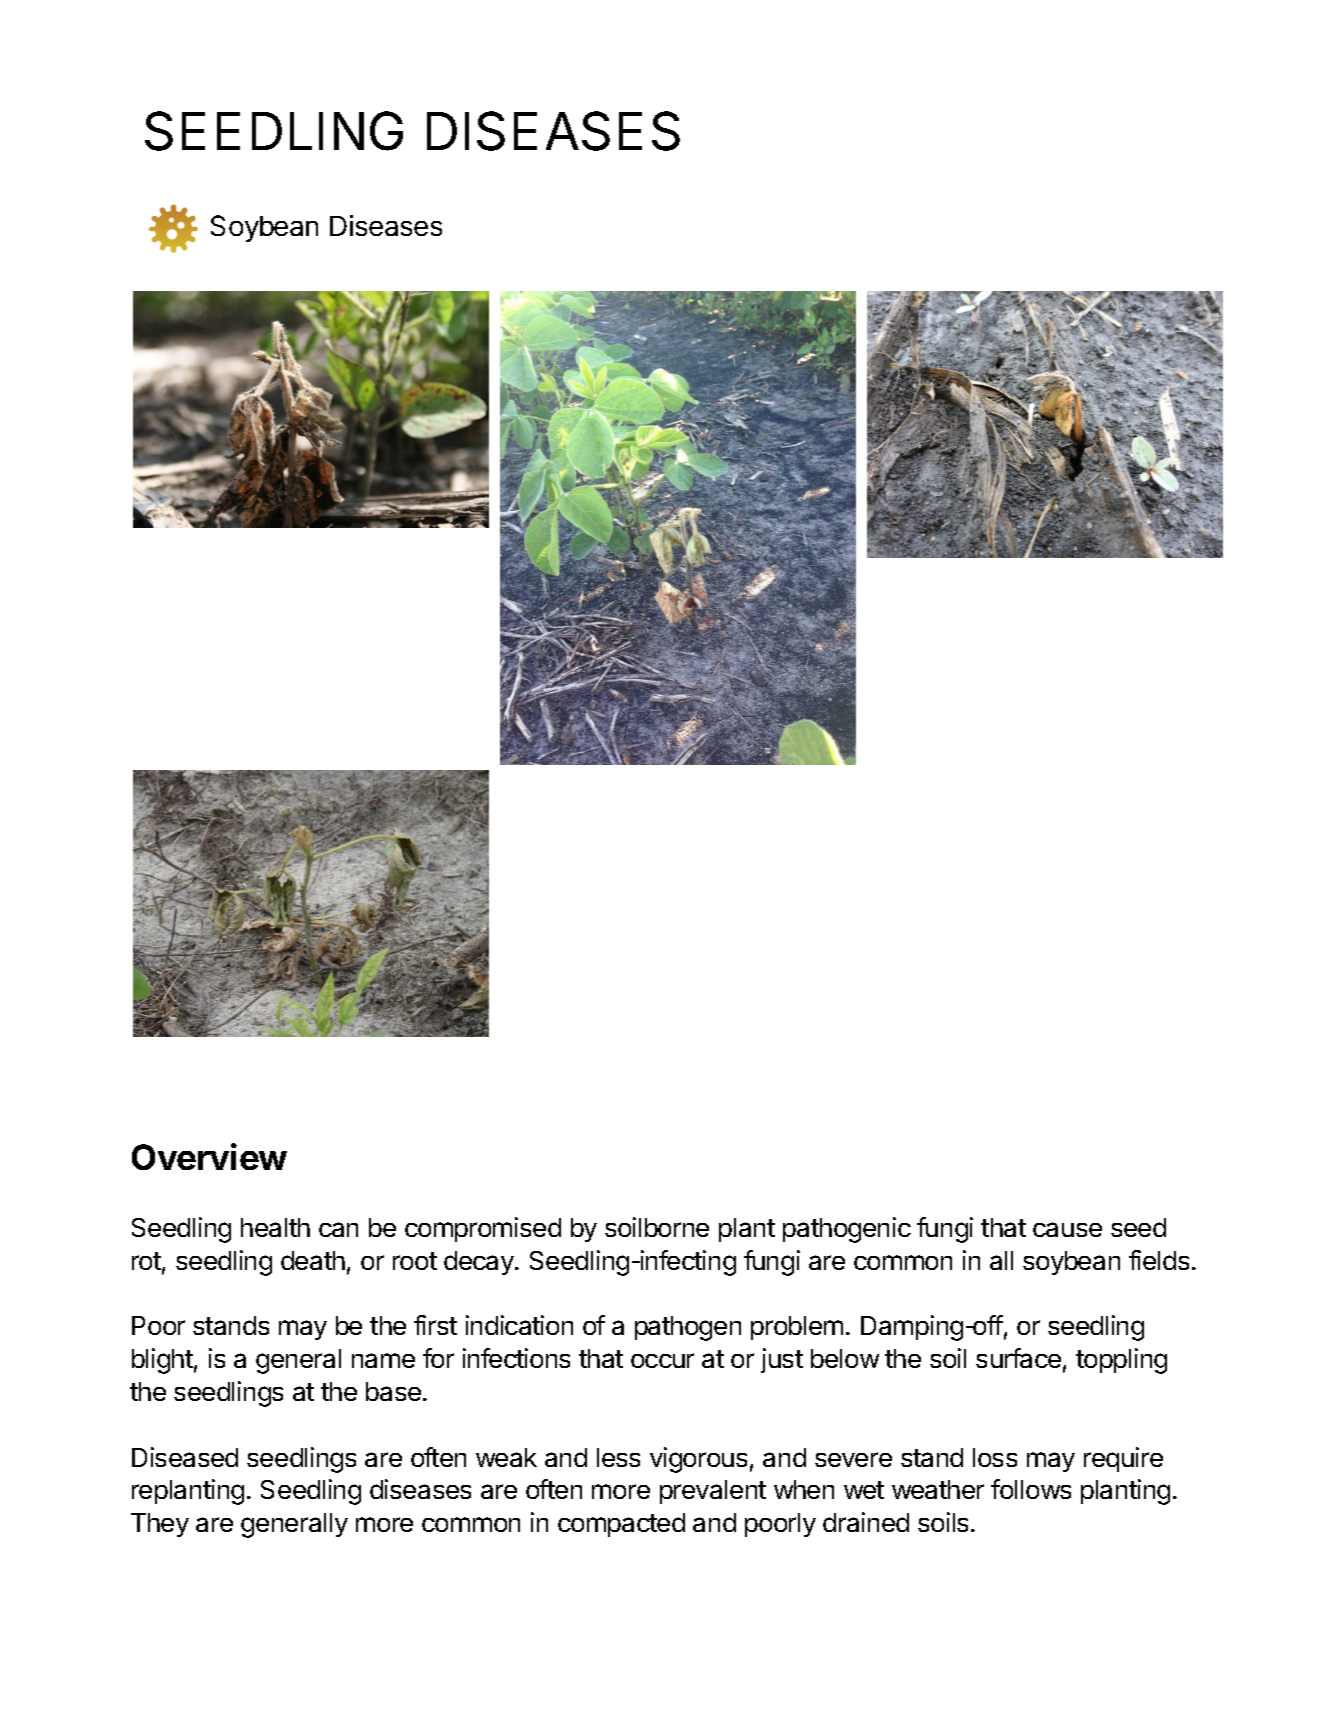 This screenshot has height=1731, width=1338. What do you see at coordinates (1067, 1229) in the screenshot?
I see `cause` at bounding box center [1067, 1229].
